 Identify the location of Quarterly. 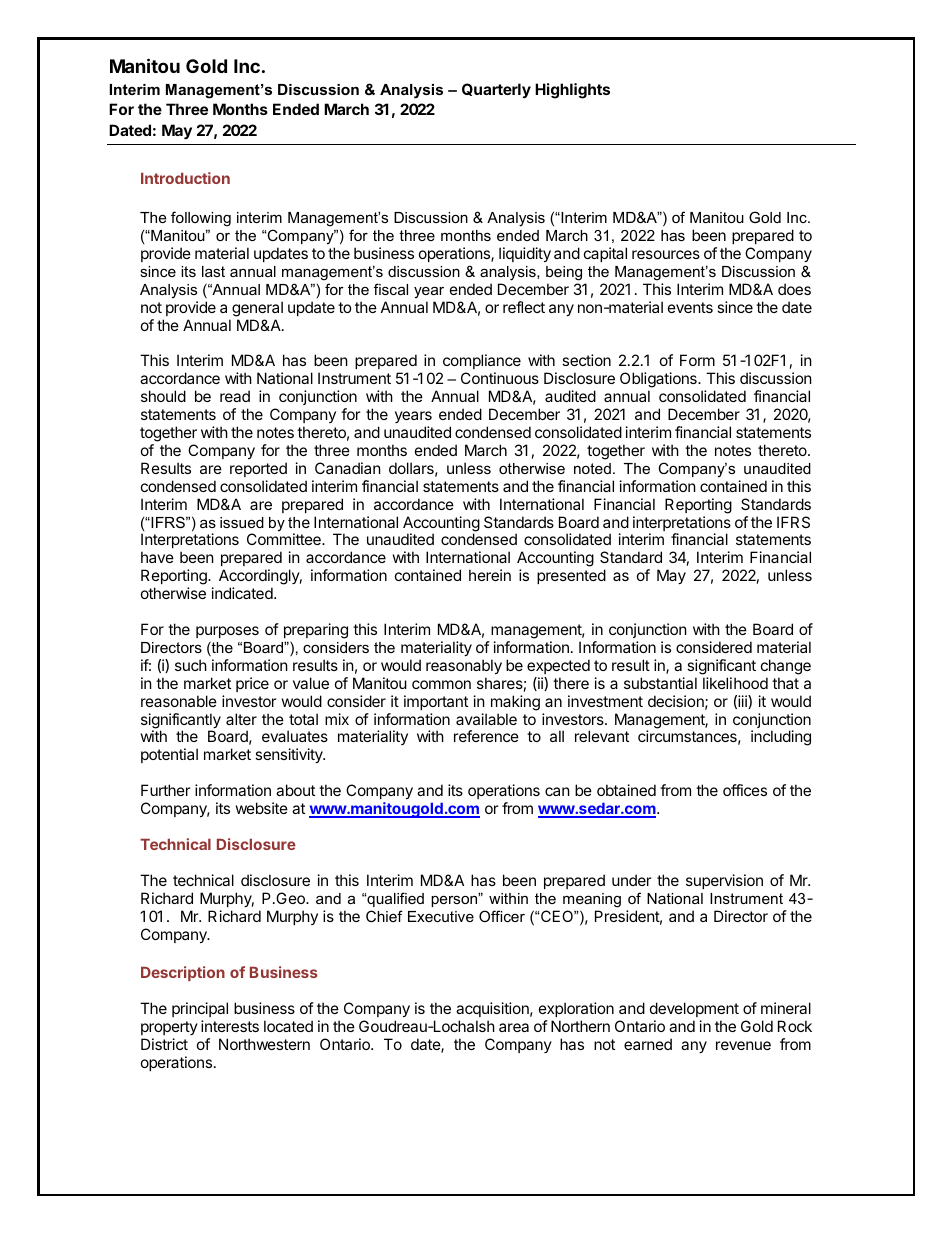
(496, 90).
